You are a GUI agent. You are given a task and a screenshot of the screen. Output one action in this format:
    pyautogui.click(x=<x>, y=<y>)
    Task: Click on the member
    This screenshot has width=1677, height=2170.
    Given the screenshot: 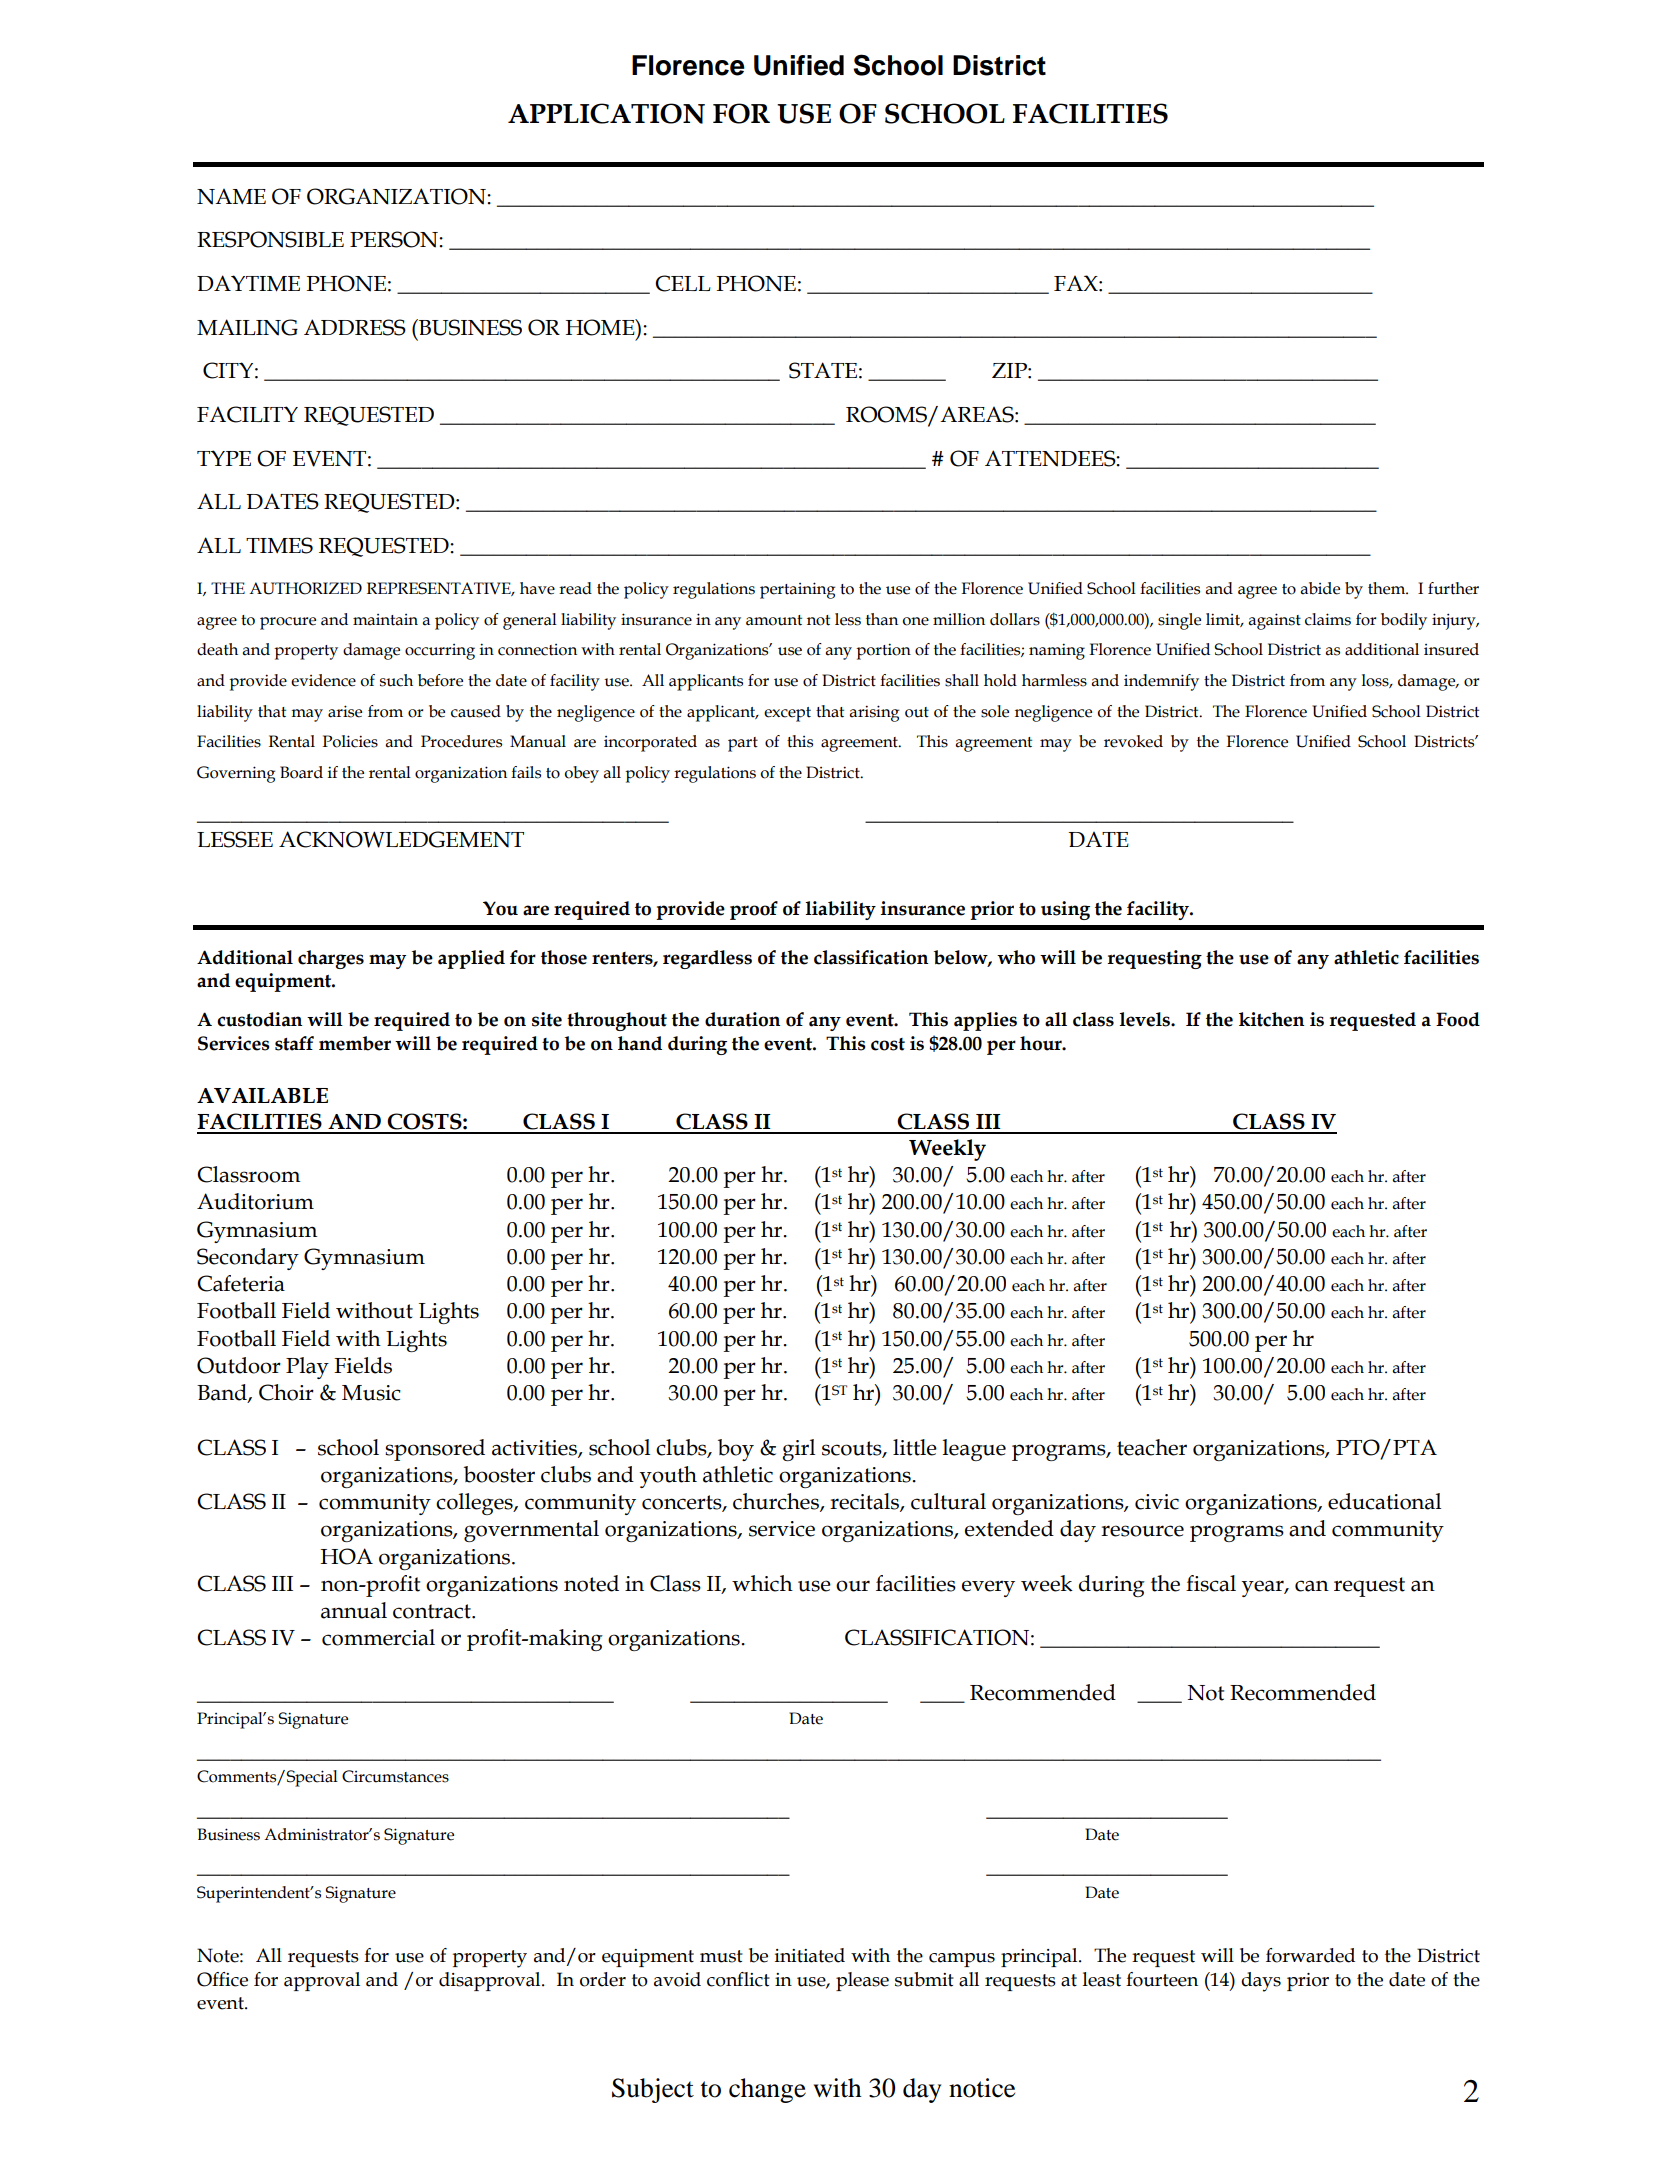 What is the action you would take?
    pyautogui.click(x=355, y=1043)
